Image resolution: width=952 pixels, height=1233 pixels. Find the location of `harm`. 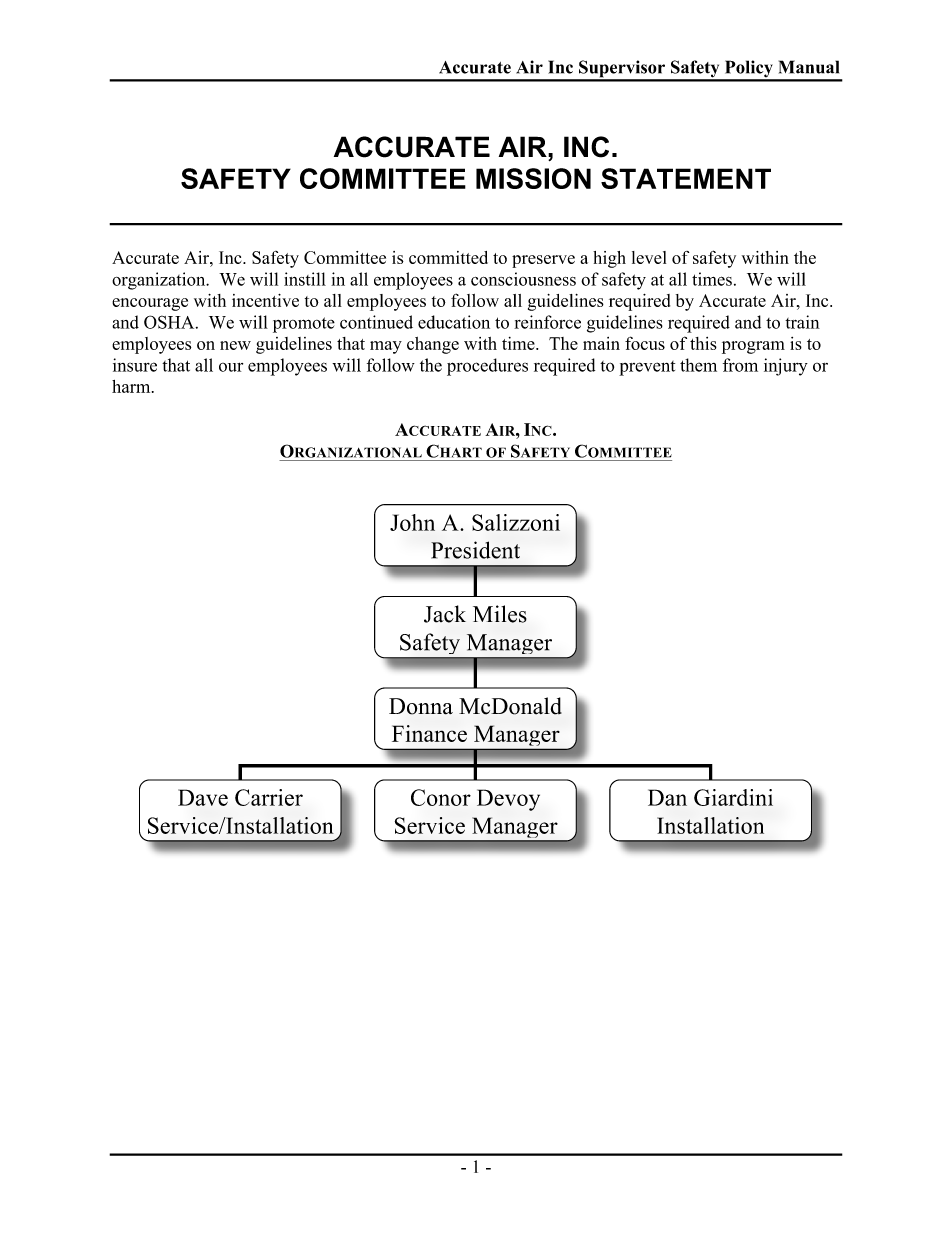

harm is located at coordinates (132, 386).
